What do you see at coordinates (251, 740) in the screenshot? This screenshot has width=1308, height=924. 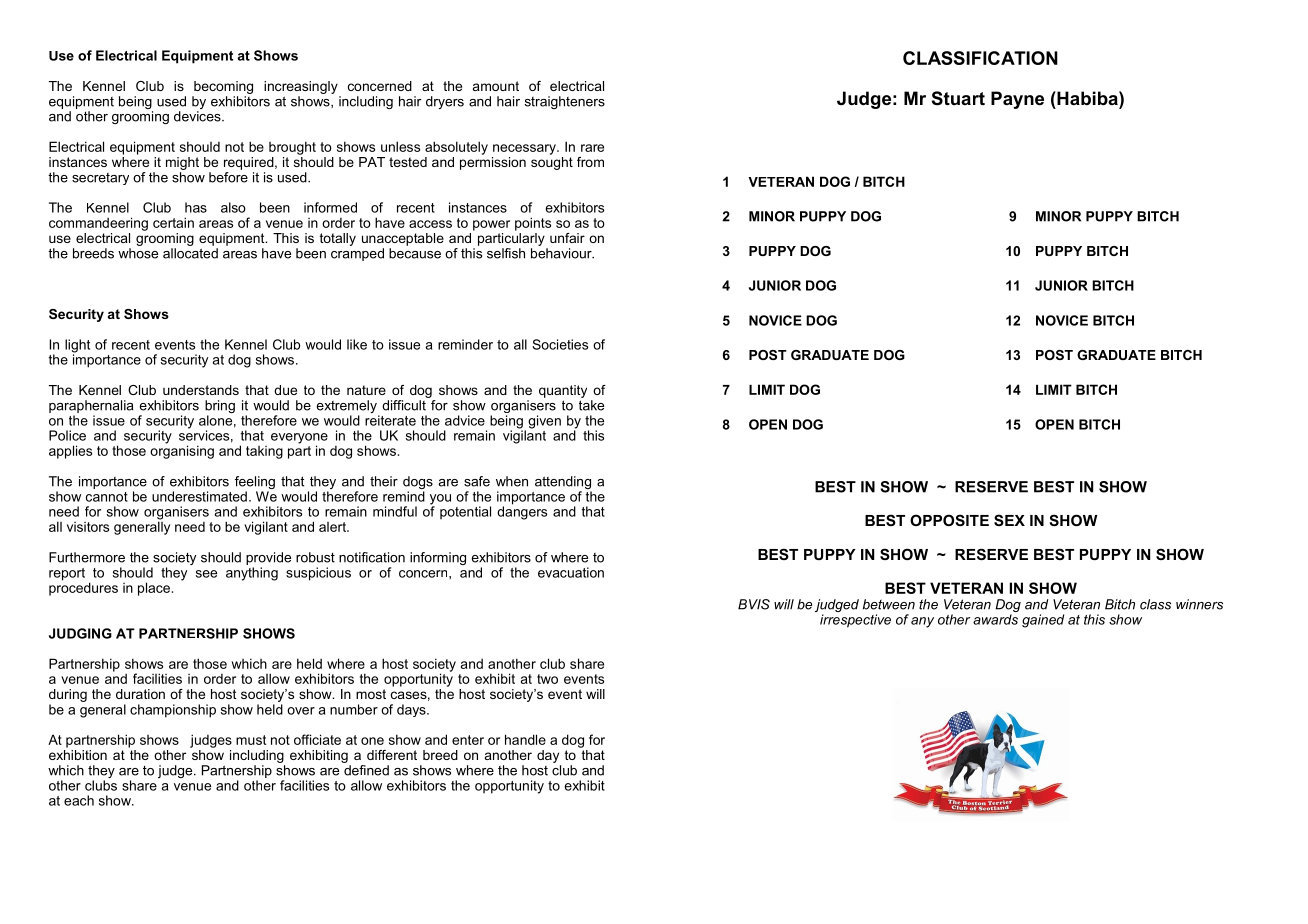 I see `must` at bounding box center [251, 740].
